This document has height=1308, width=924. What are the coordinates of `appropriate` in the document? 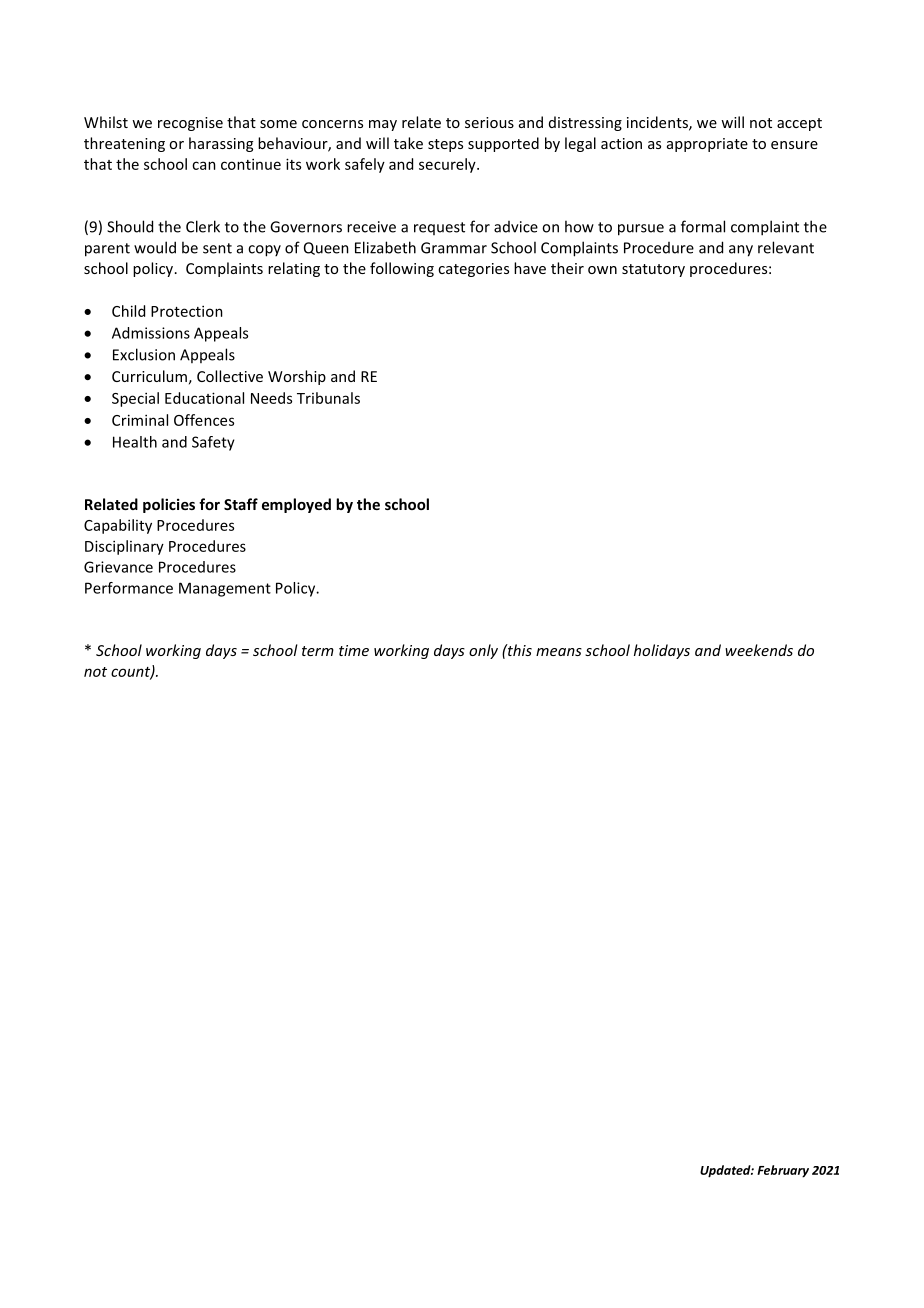 It's located at (707, 145).
